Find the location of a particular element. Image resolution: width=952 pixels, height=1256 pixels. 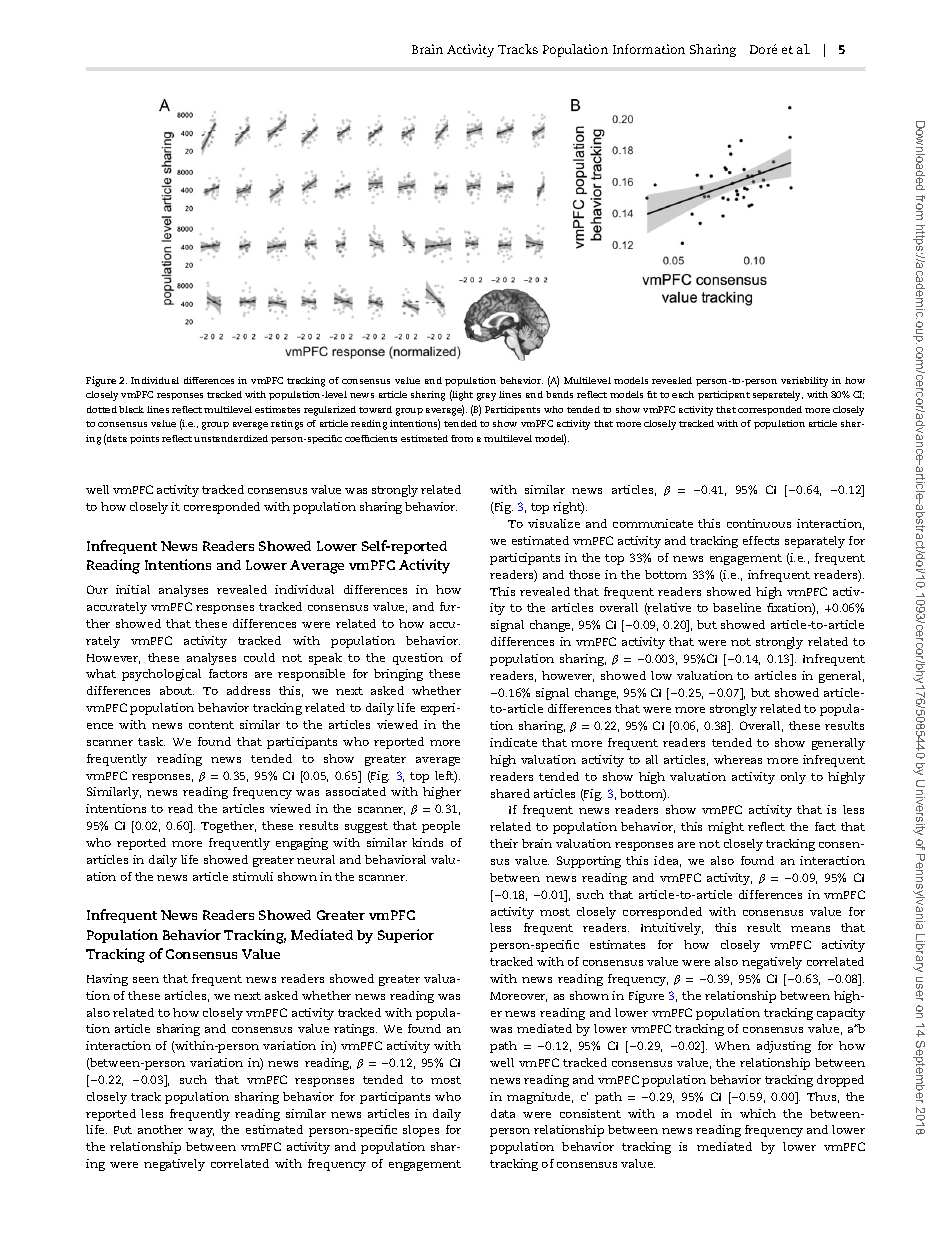

task is located at coordinates (151, 741).
